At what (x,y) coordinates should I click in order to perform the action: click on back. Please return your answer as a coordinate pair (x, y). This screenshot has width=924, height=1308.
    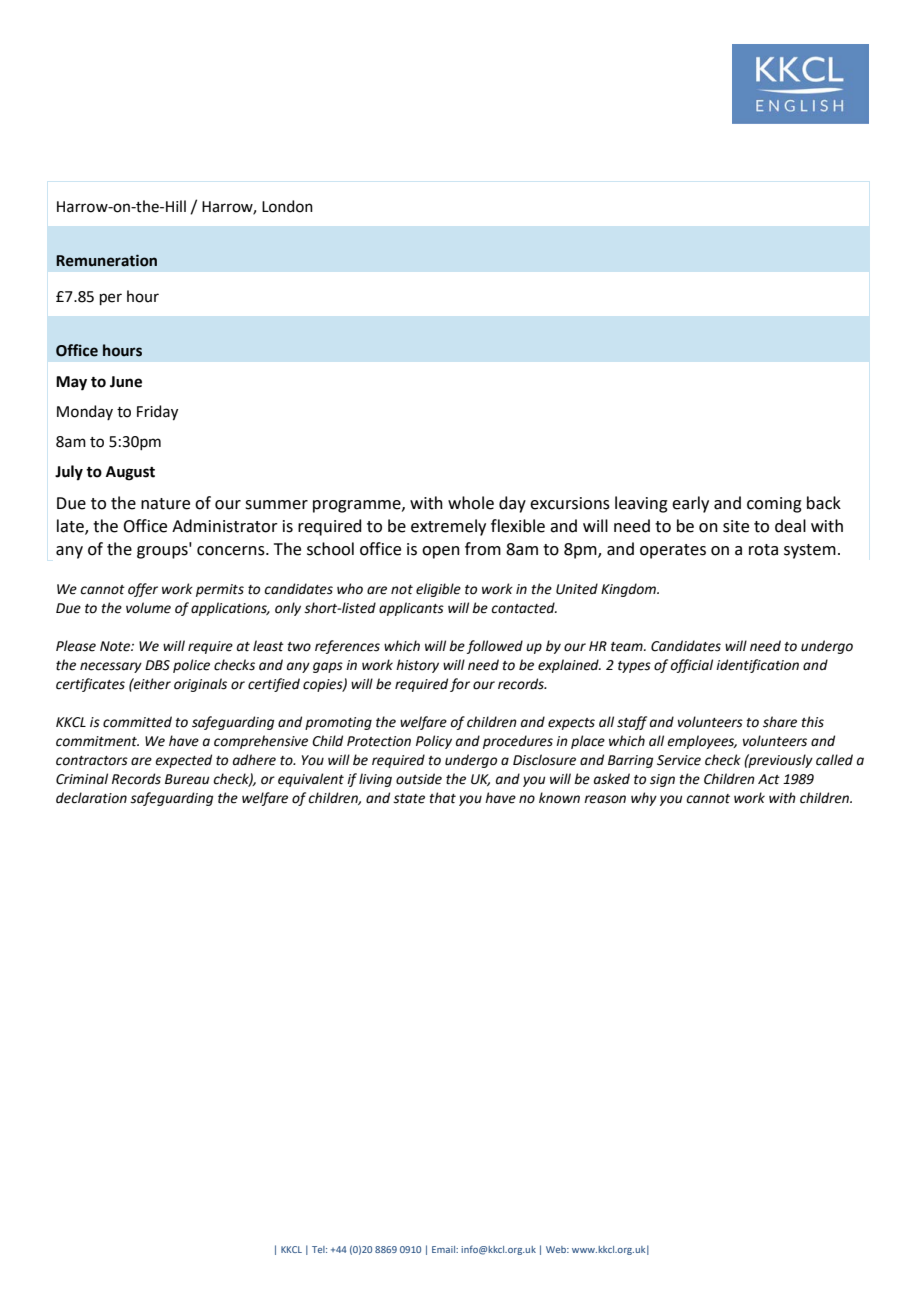
    Looking at the image, I should click on (824, 503).
